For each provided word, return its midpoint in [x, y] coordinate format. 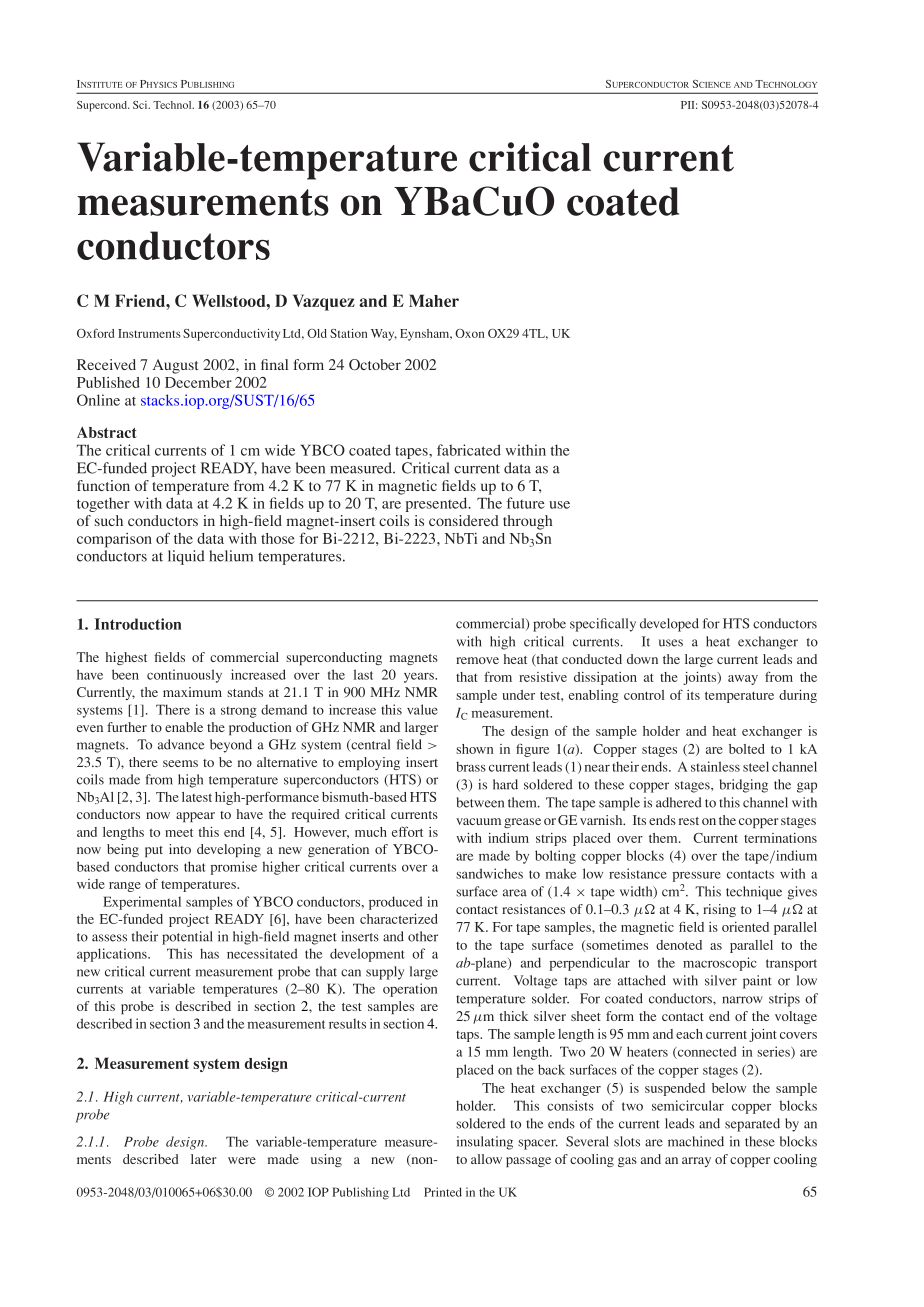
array [696, 1162]
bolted [747, 749]
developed [669, 625]
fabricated [469, 450]
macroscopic [720, 964]
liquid [186, 557]
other [423, 936]
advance [181, 744]
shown [474, 749]
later [203, 1159]
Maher [434, 300]
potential [187, 938]
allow [486, 1159]
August [175, 366]
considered [464, 520]
